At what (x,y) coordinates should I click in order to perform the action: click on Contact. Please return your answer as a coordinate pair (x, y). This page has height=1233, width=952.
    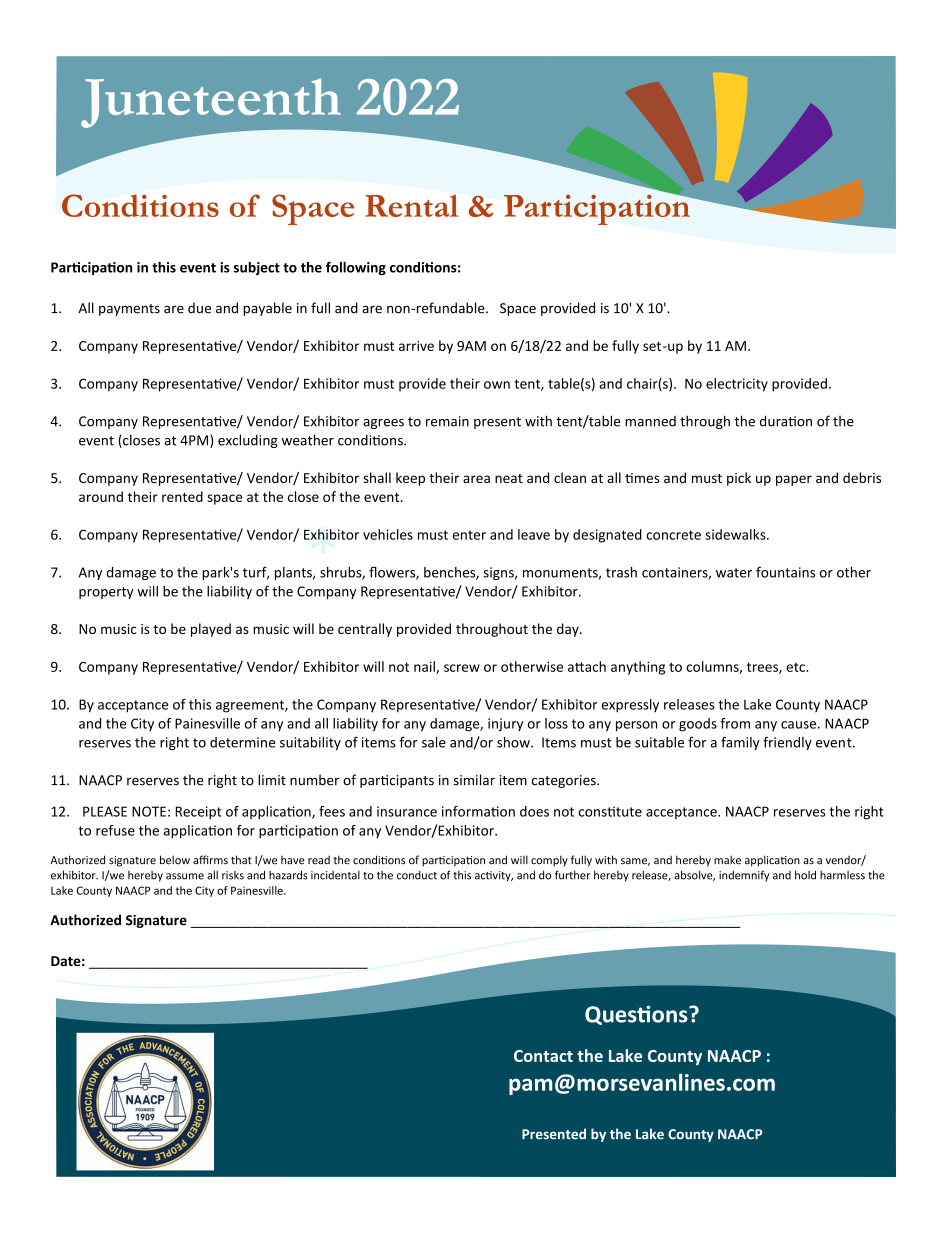
    Looking at the image, I should click on (543, 1056).
